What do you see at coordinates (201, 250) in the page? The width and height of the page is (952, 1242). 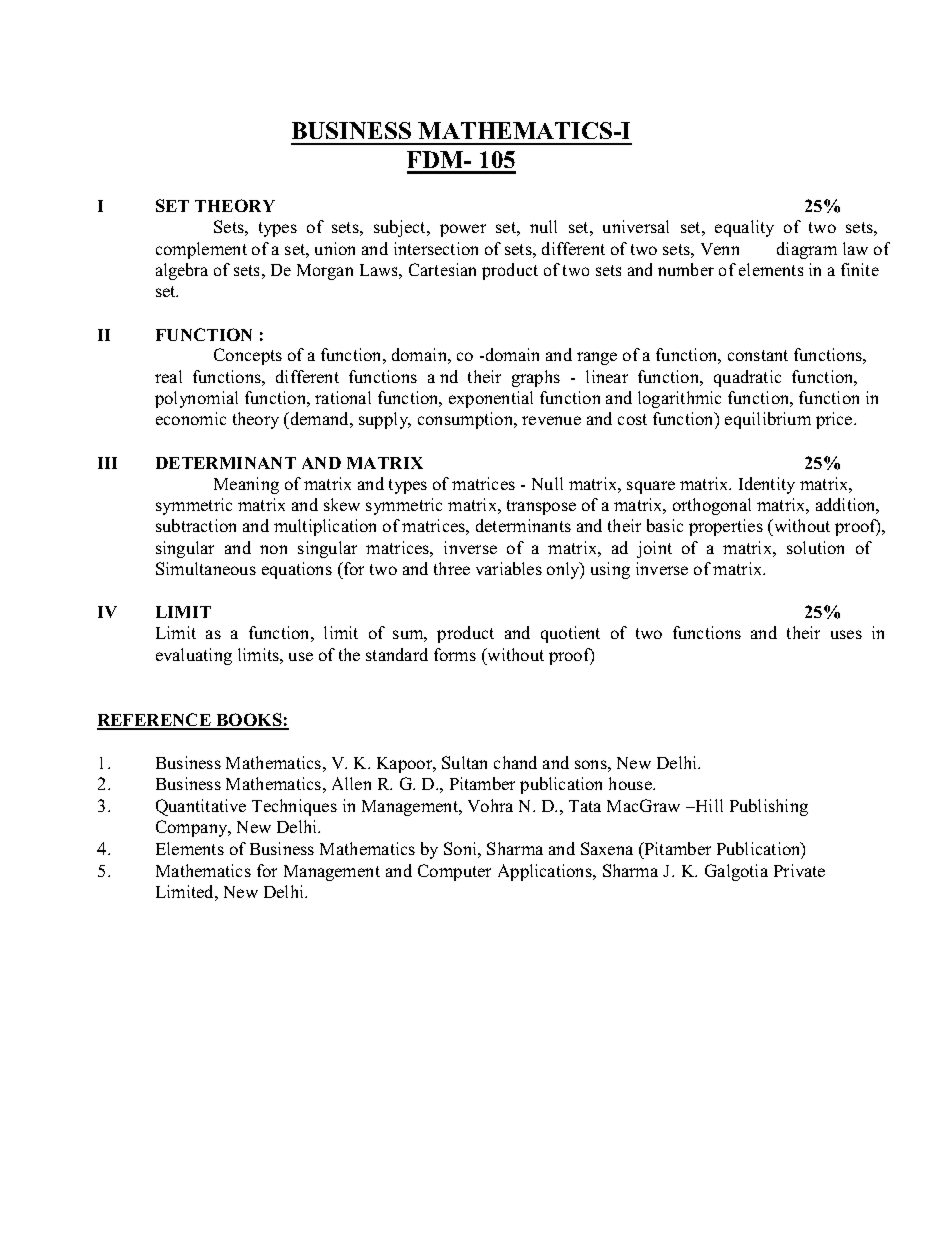 I see `complement` at bounding box center [201, 250].
